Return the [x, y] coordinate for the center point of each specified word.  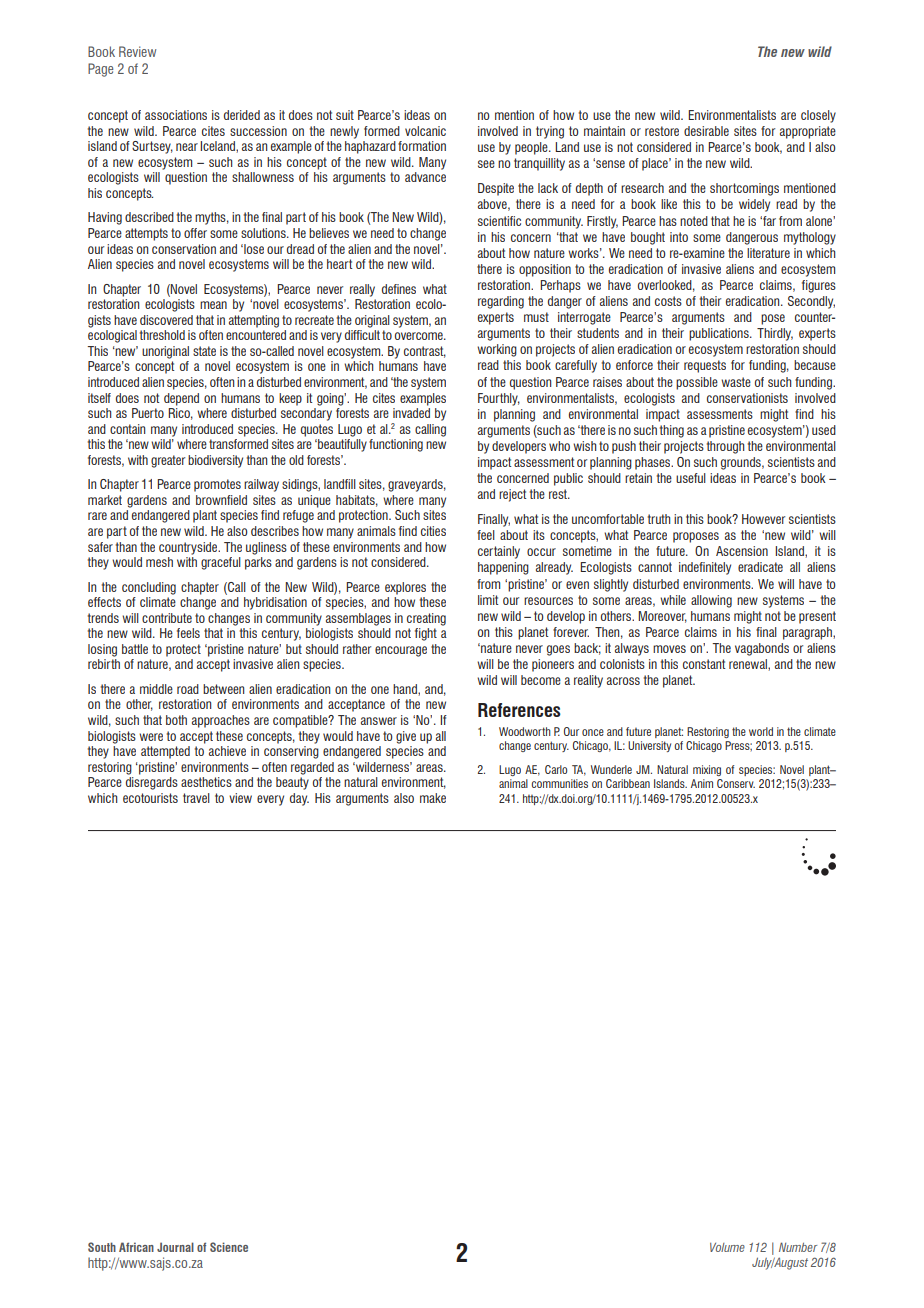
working [497, 350]
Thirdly [775, 334]
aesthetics [206, 782]
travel [196, 798]
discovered [166, 320]
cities [433, 531]
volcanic [425, 131]
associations [176, 115]
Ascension [742, 551]
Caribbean [628, 783]
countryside [189, 548]
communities [559, 783]
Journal [175, 1247]
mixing [707, 770]
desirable [706, 131]
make [433, 798]
